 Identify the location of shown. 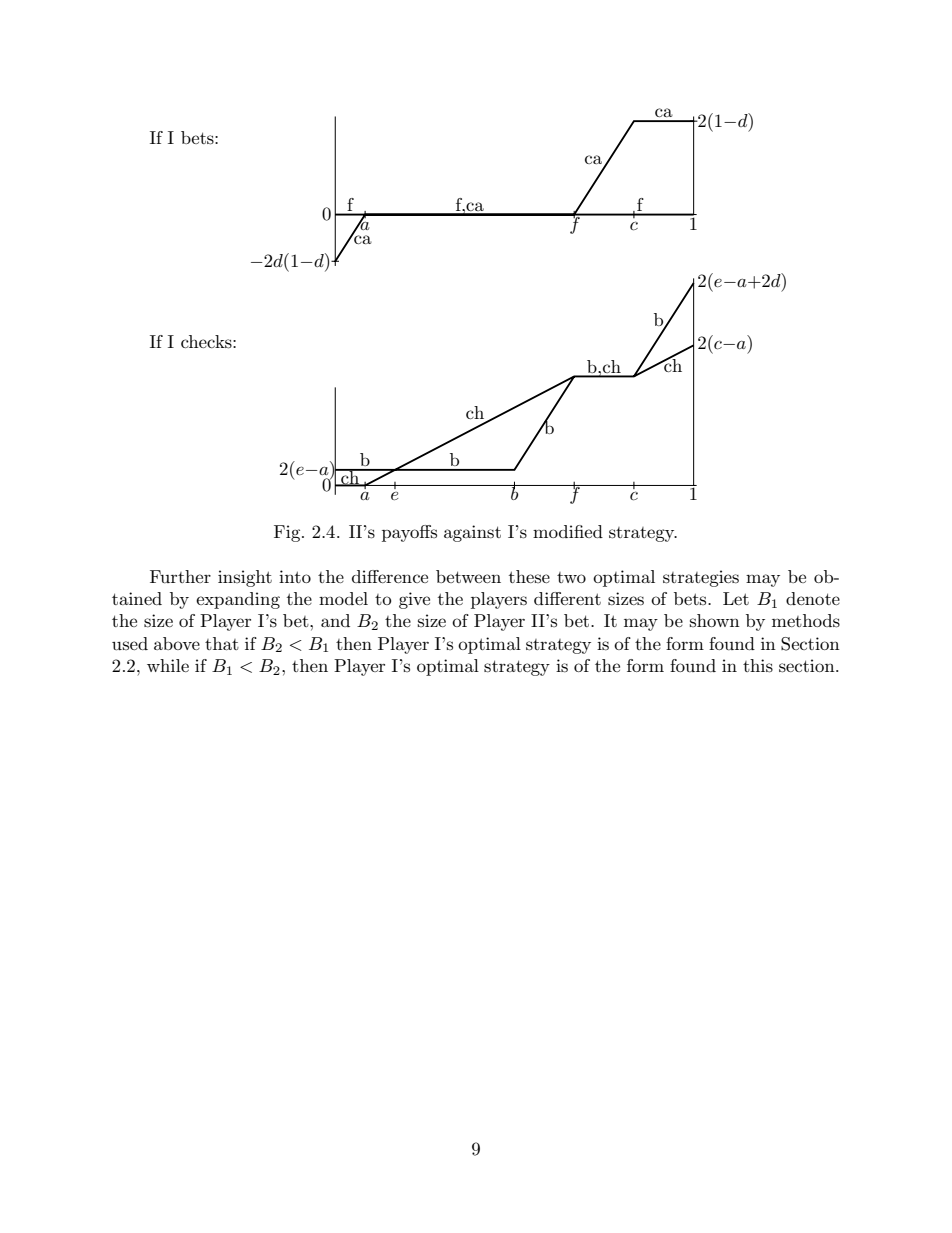
(715, 620).
